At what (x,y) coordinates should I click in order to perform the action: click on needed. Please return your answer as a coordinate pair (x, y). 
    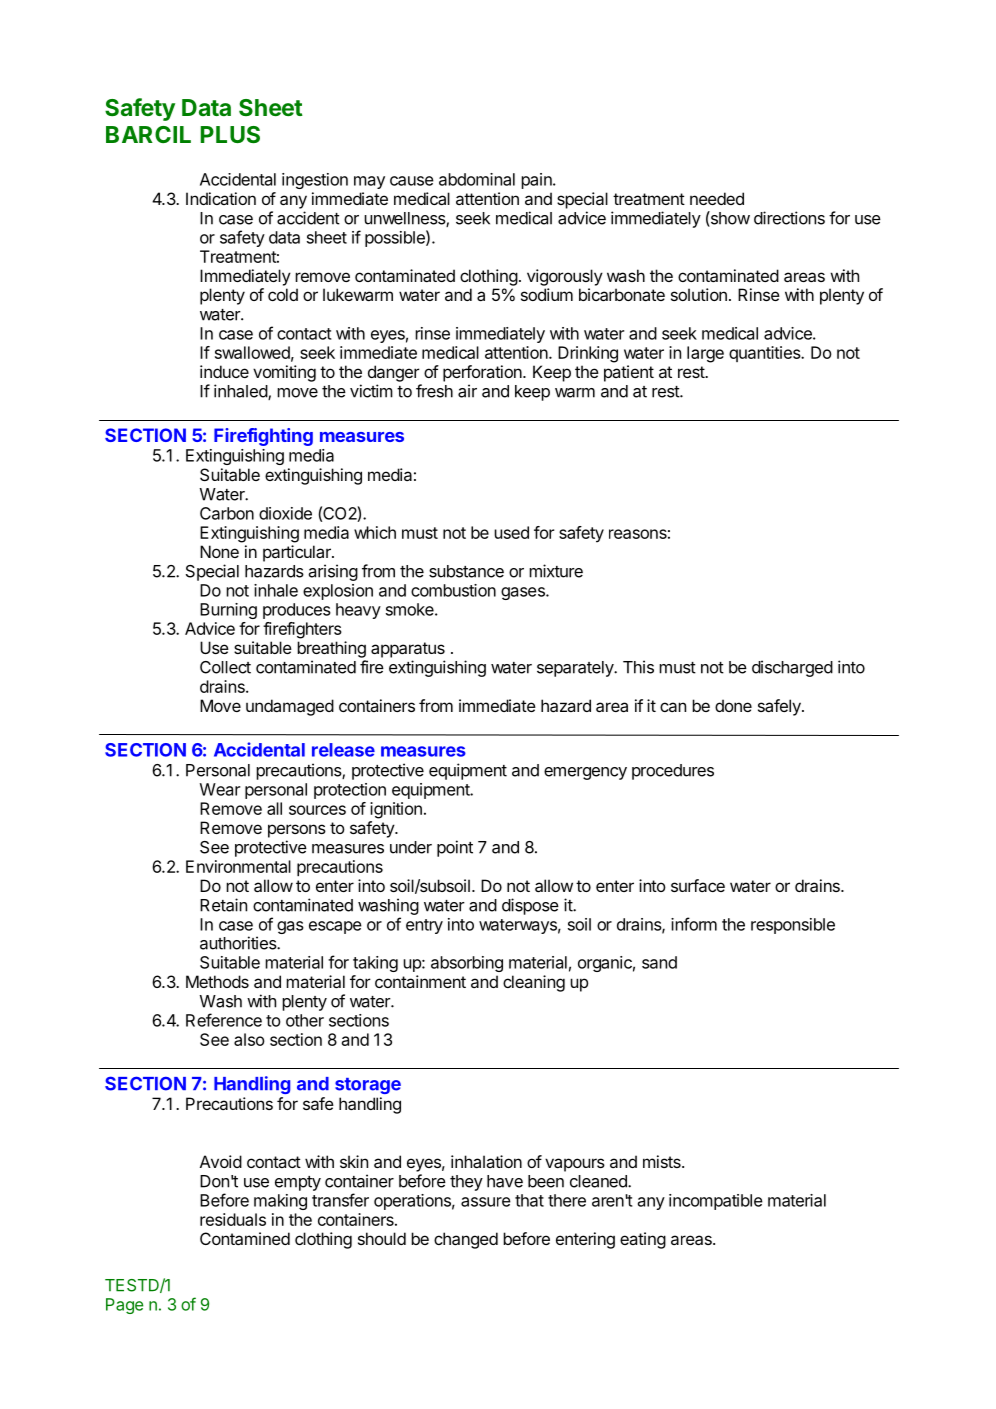
    Looking at the image, I should click on (717, 198).
